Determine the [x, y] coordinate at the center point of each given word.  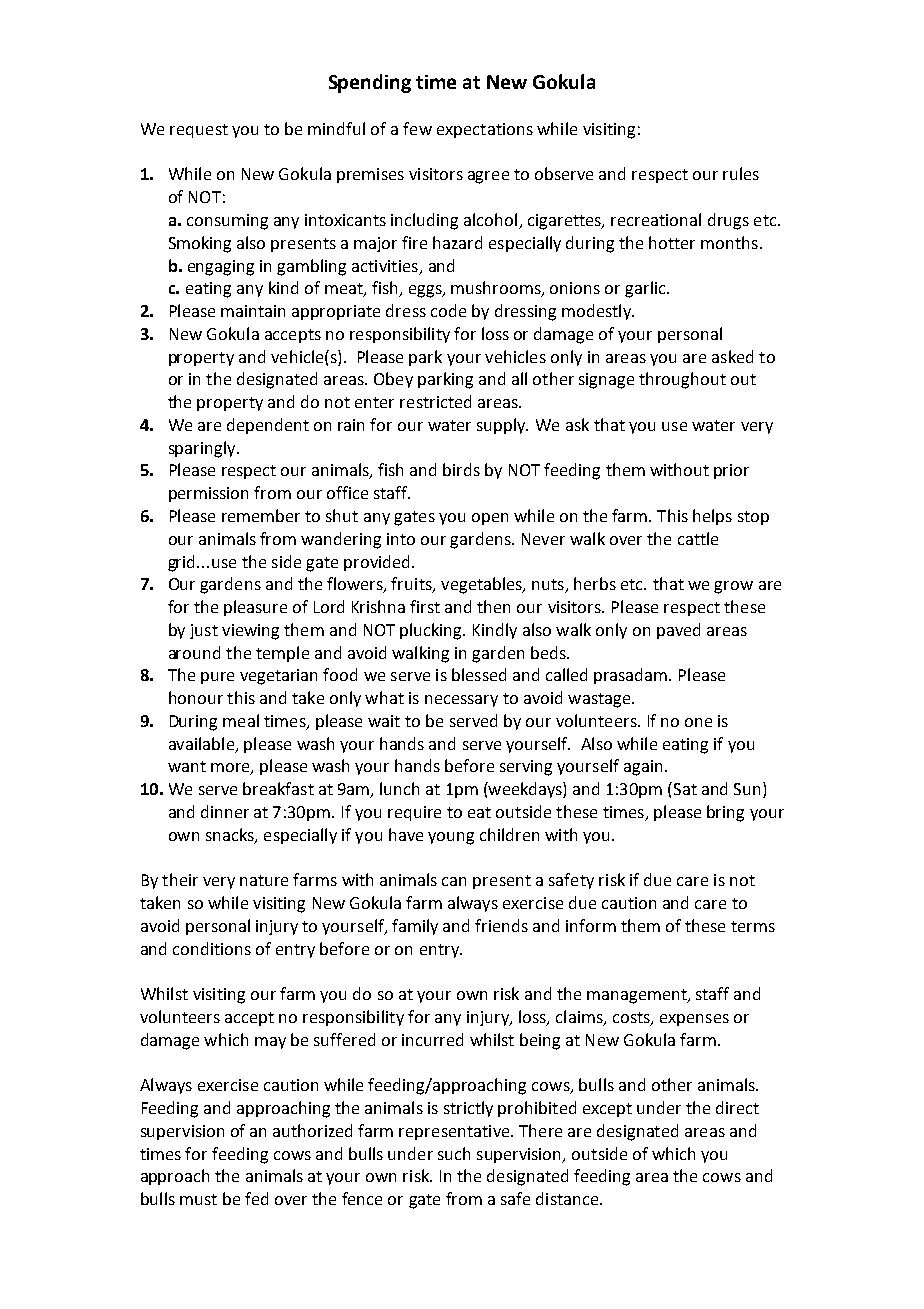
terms [753, 926]
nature [264, 880]
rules [741, 173]
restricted [435, 401]
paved [678, 631]
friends [501, 925]
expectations [485, 130]
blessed [479, 674]
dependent [268, 426]
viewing [250, 632]
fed [256, 1198]
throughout [682, 380]
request [199, 131]
